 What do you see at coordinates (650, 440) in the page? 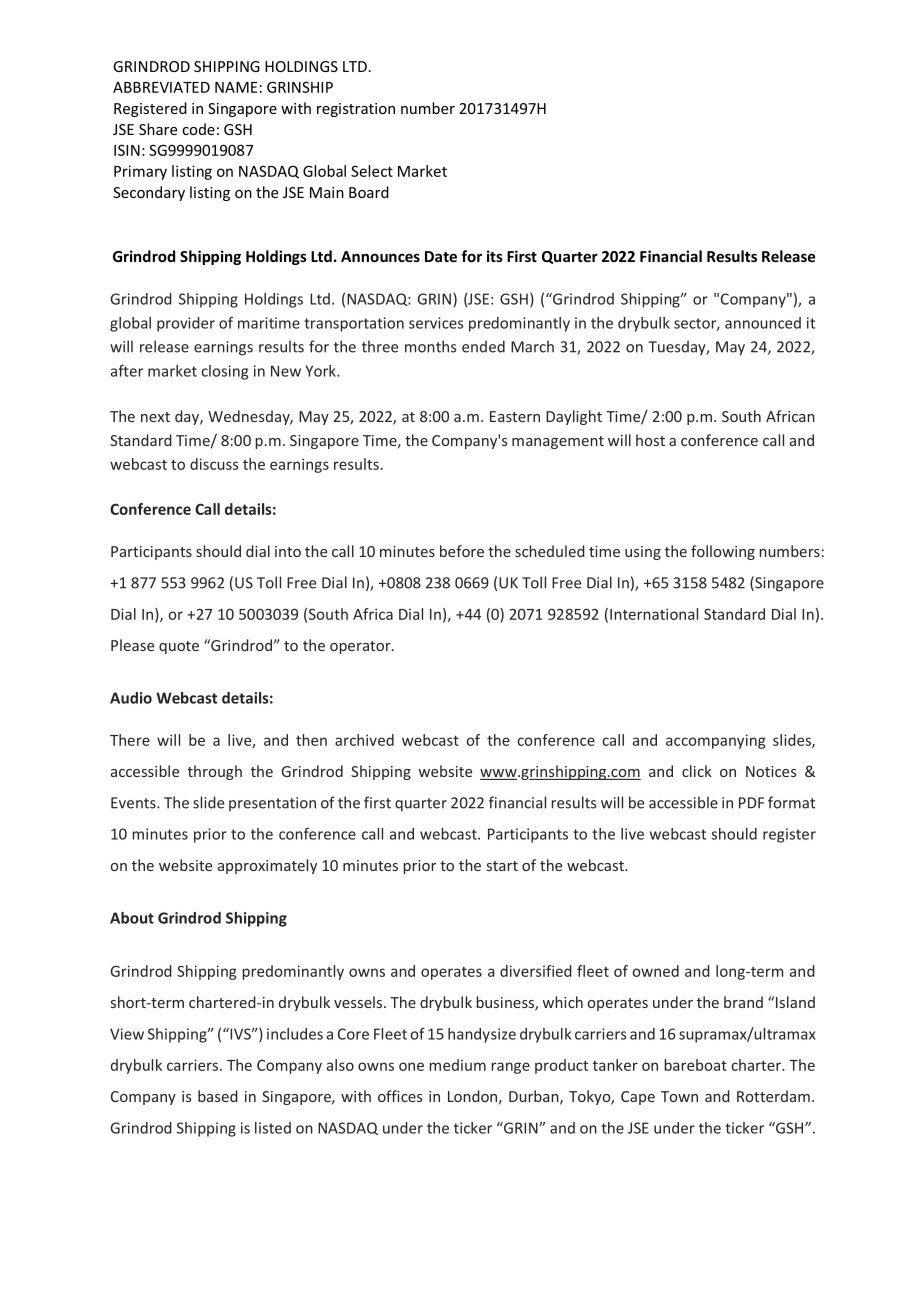
I see `host` at bounding box center [650, 440].
